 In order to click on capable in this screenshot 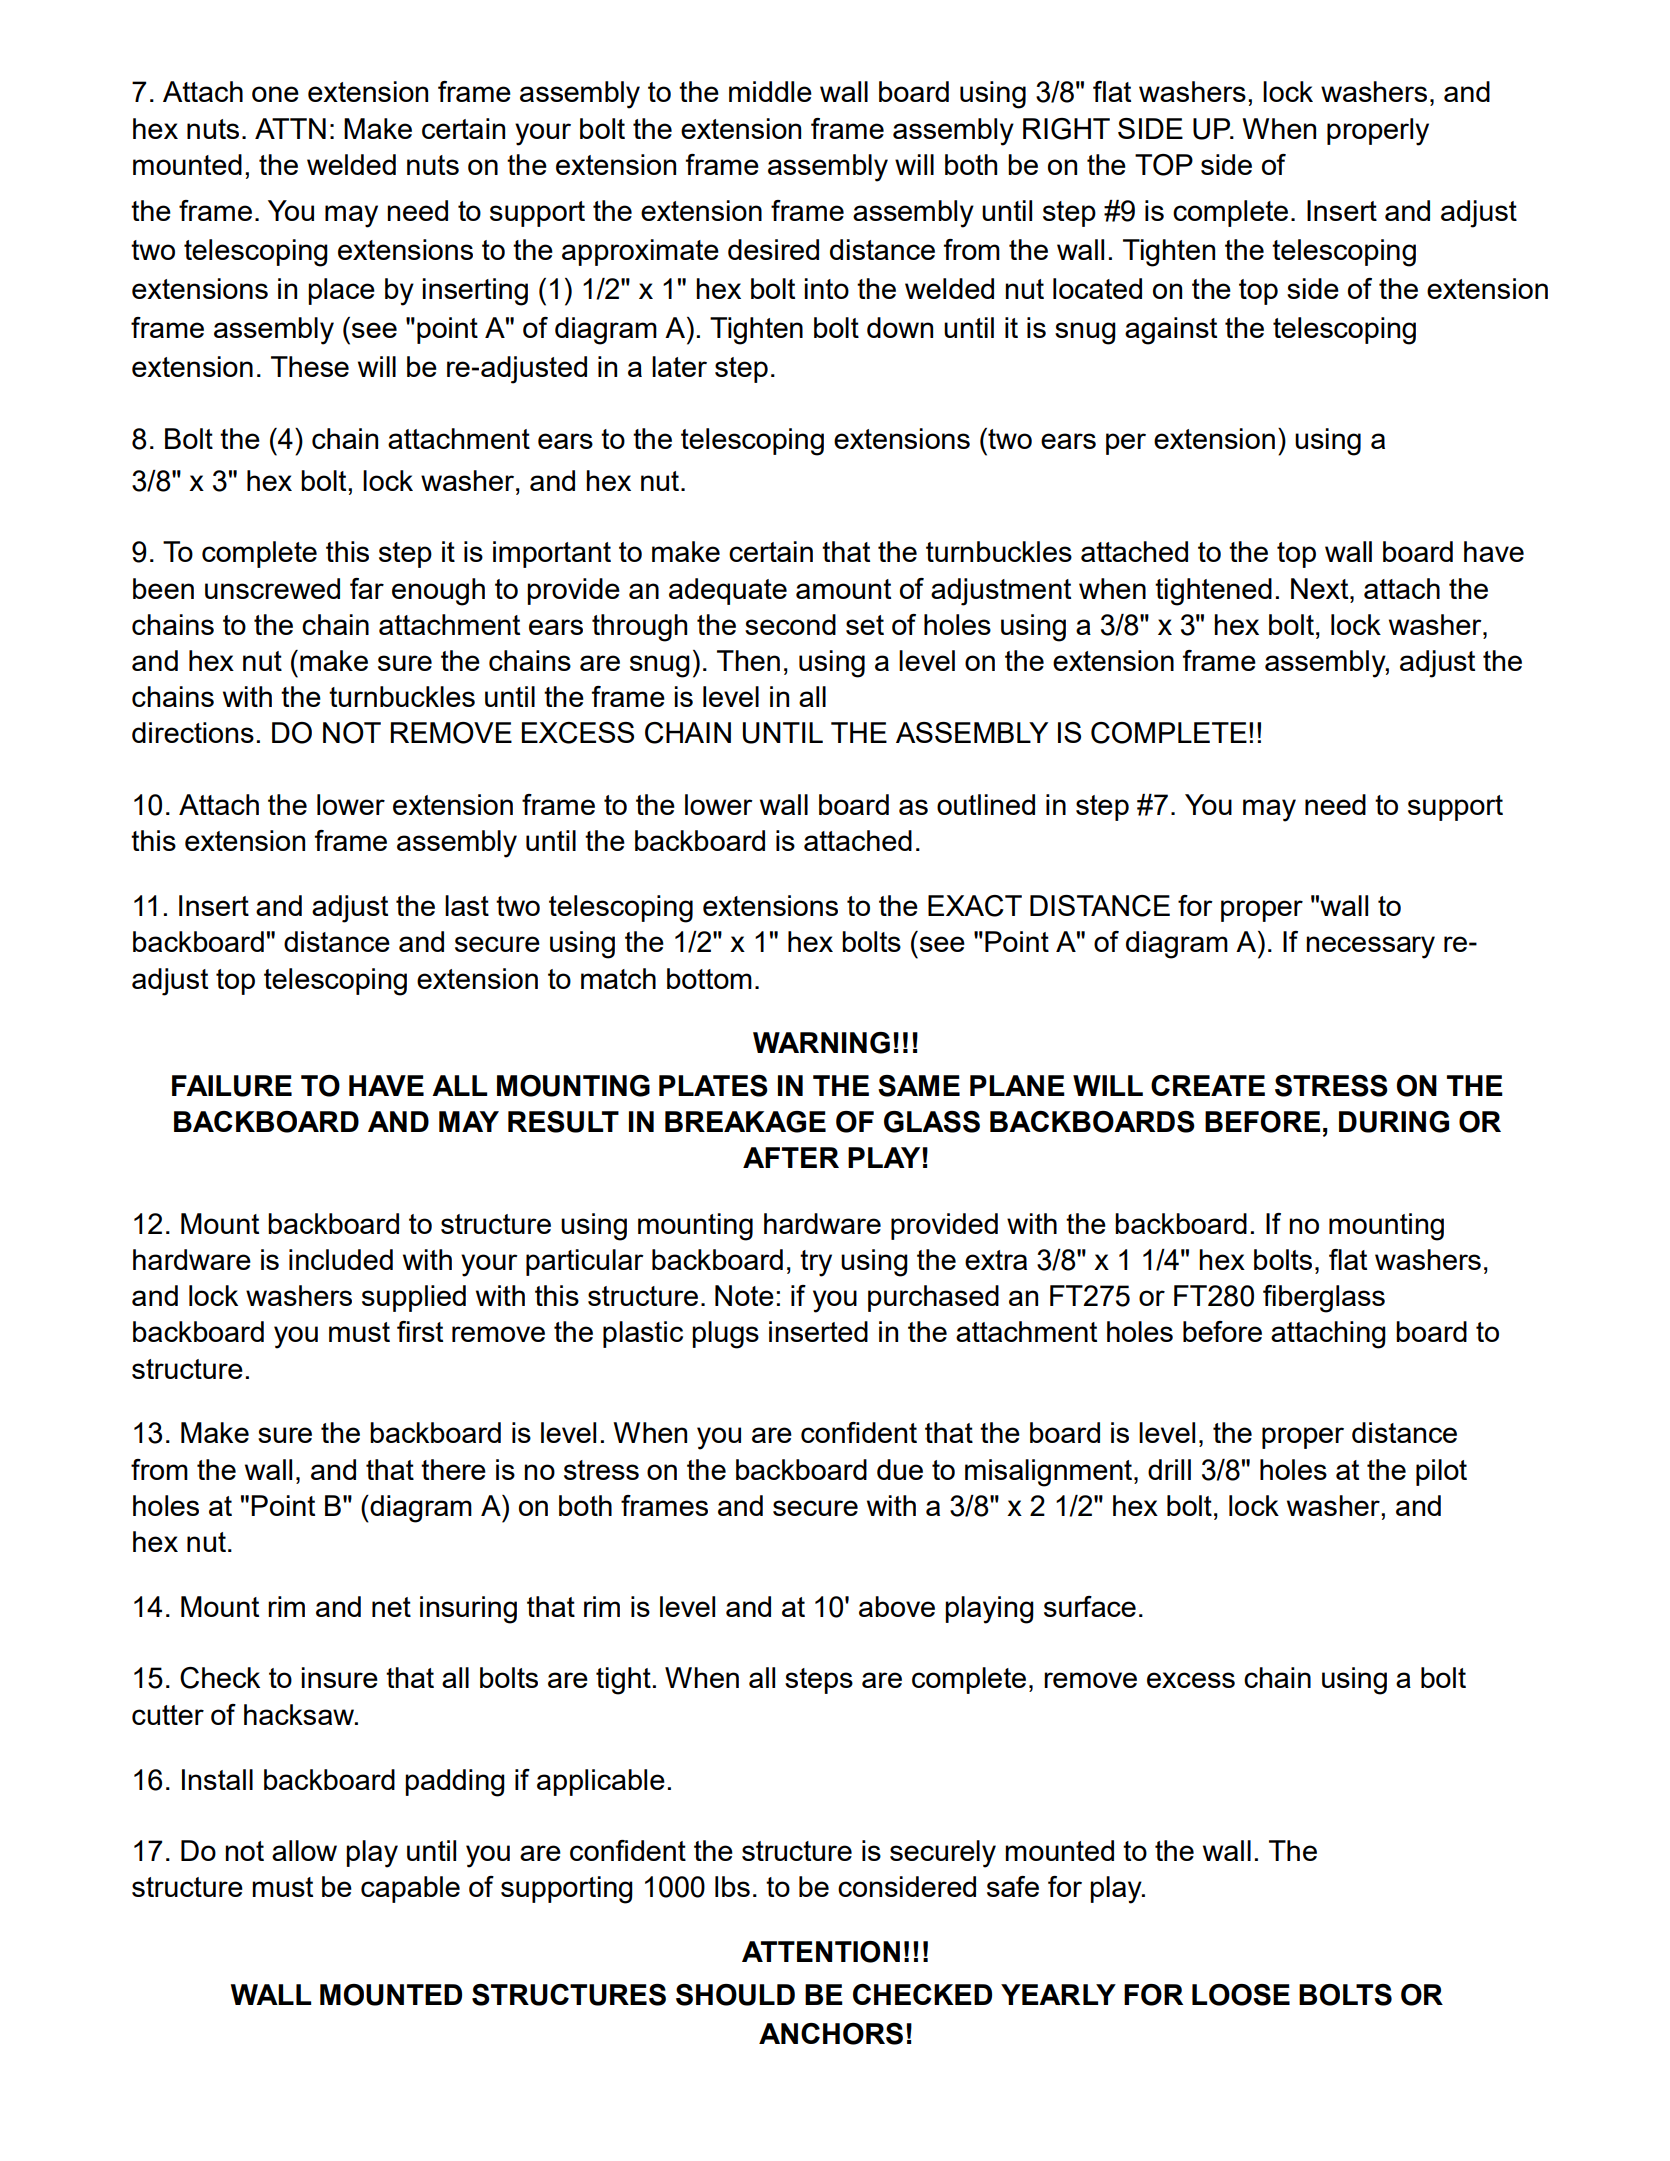, I will do `click(410, 1889)`.
